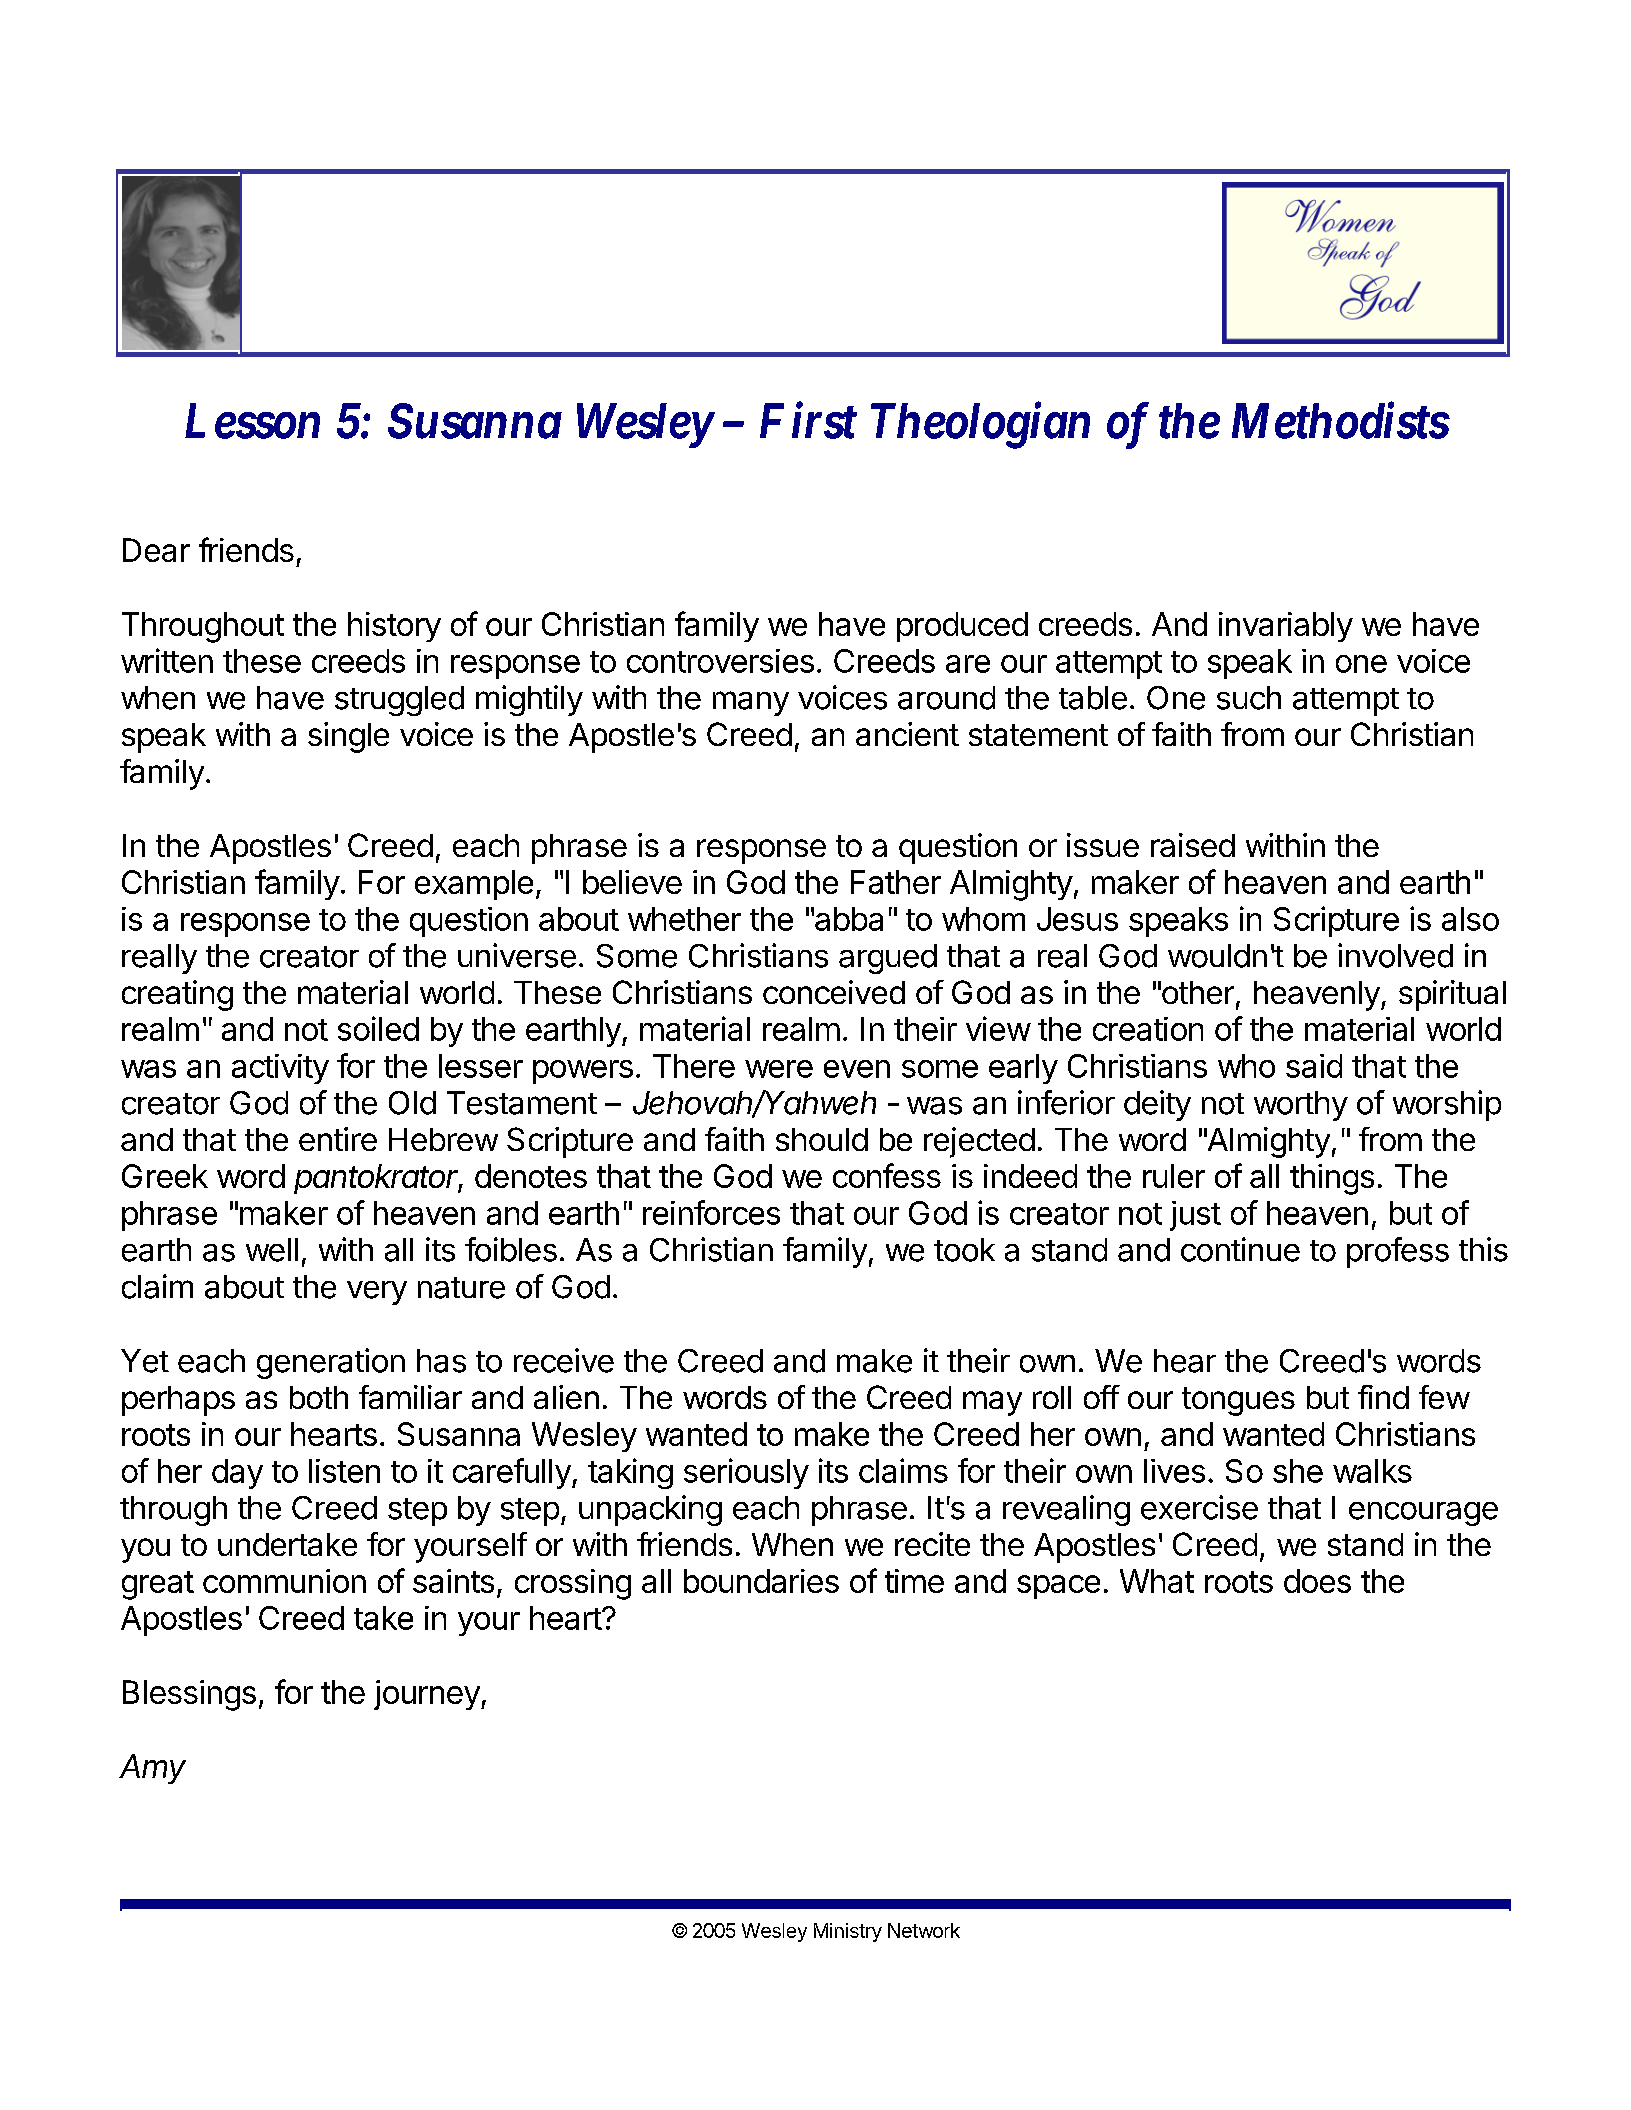 Image resolution: width=1631 pixels, height=2110 pixels. What do you see at coordinates (177, 995) in the screenshot?
I see `creating` at bounding box center [177, 995].
